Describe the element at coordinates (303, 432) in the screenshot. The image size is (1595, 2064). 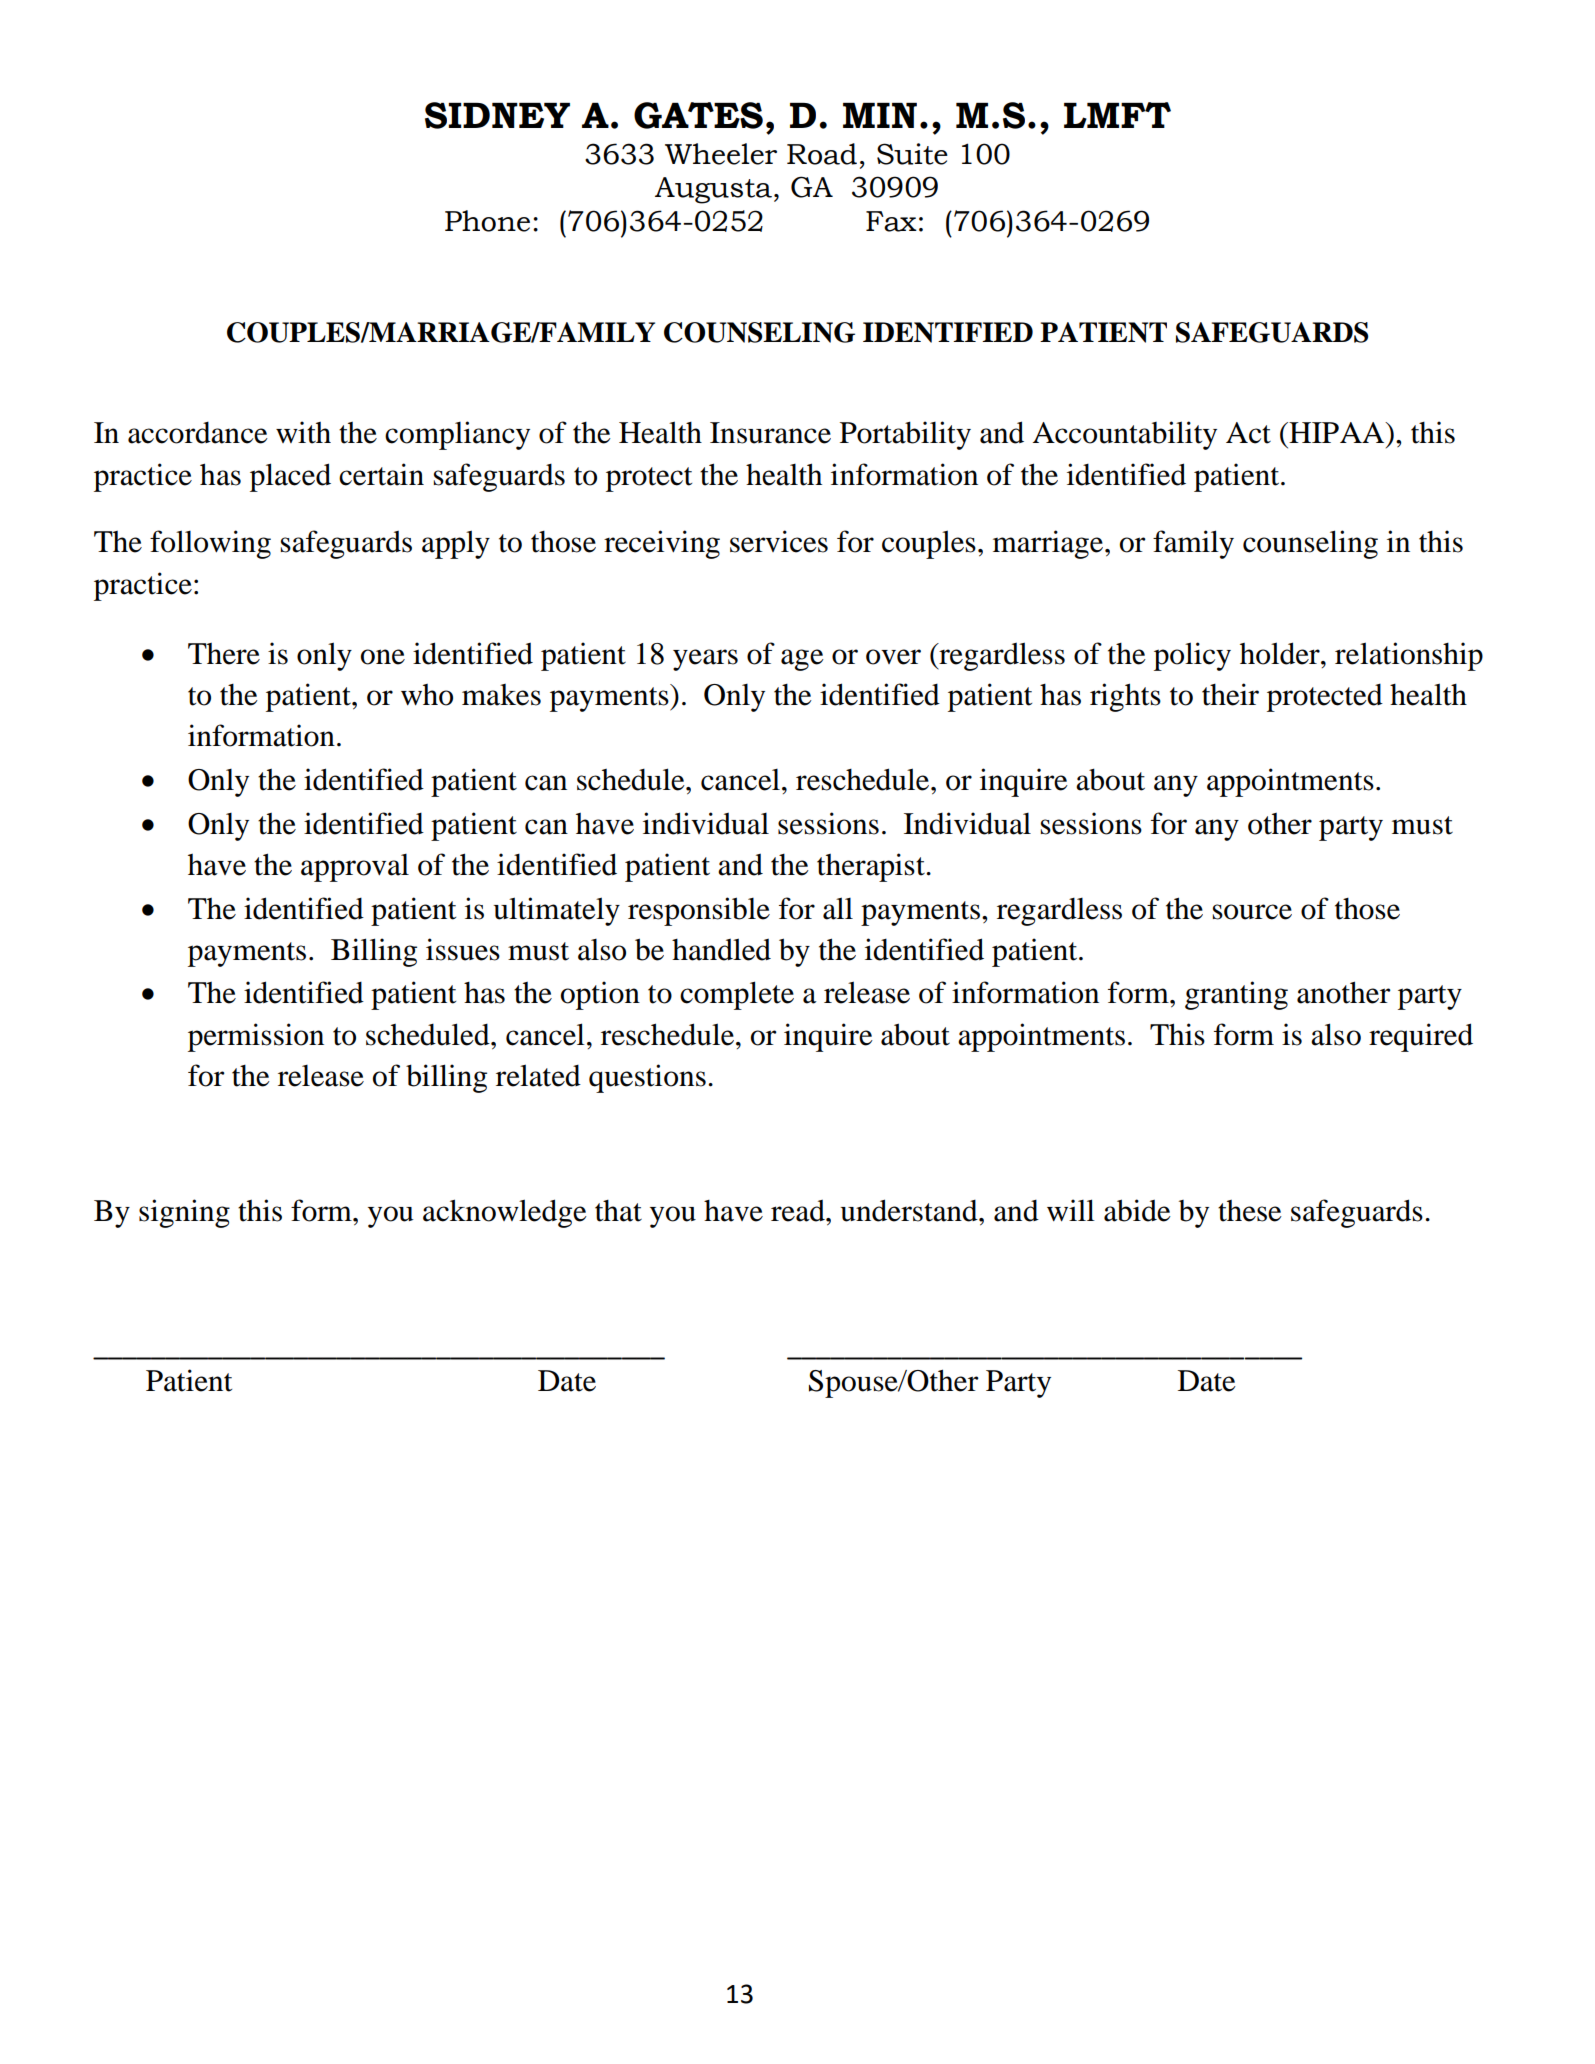
I see `with` at that location.
